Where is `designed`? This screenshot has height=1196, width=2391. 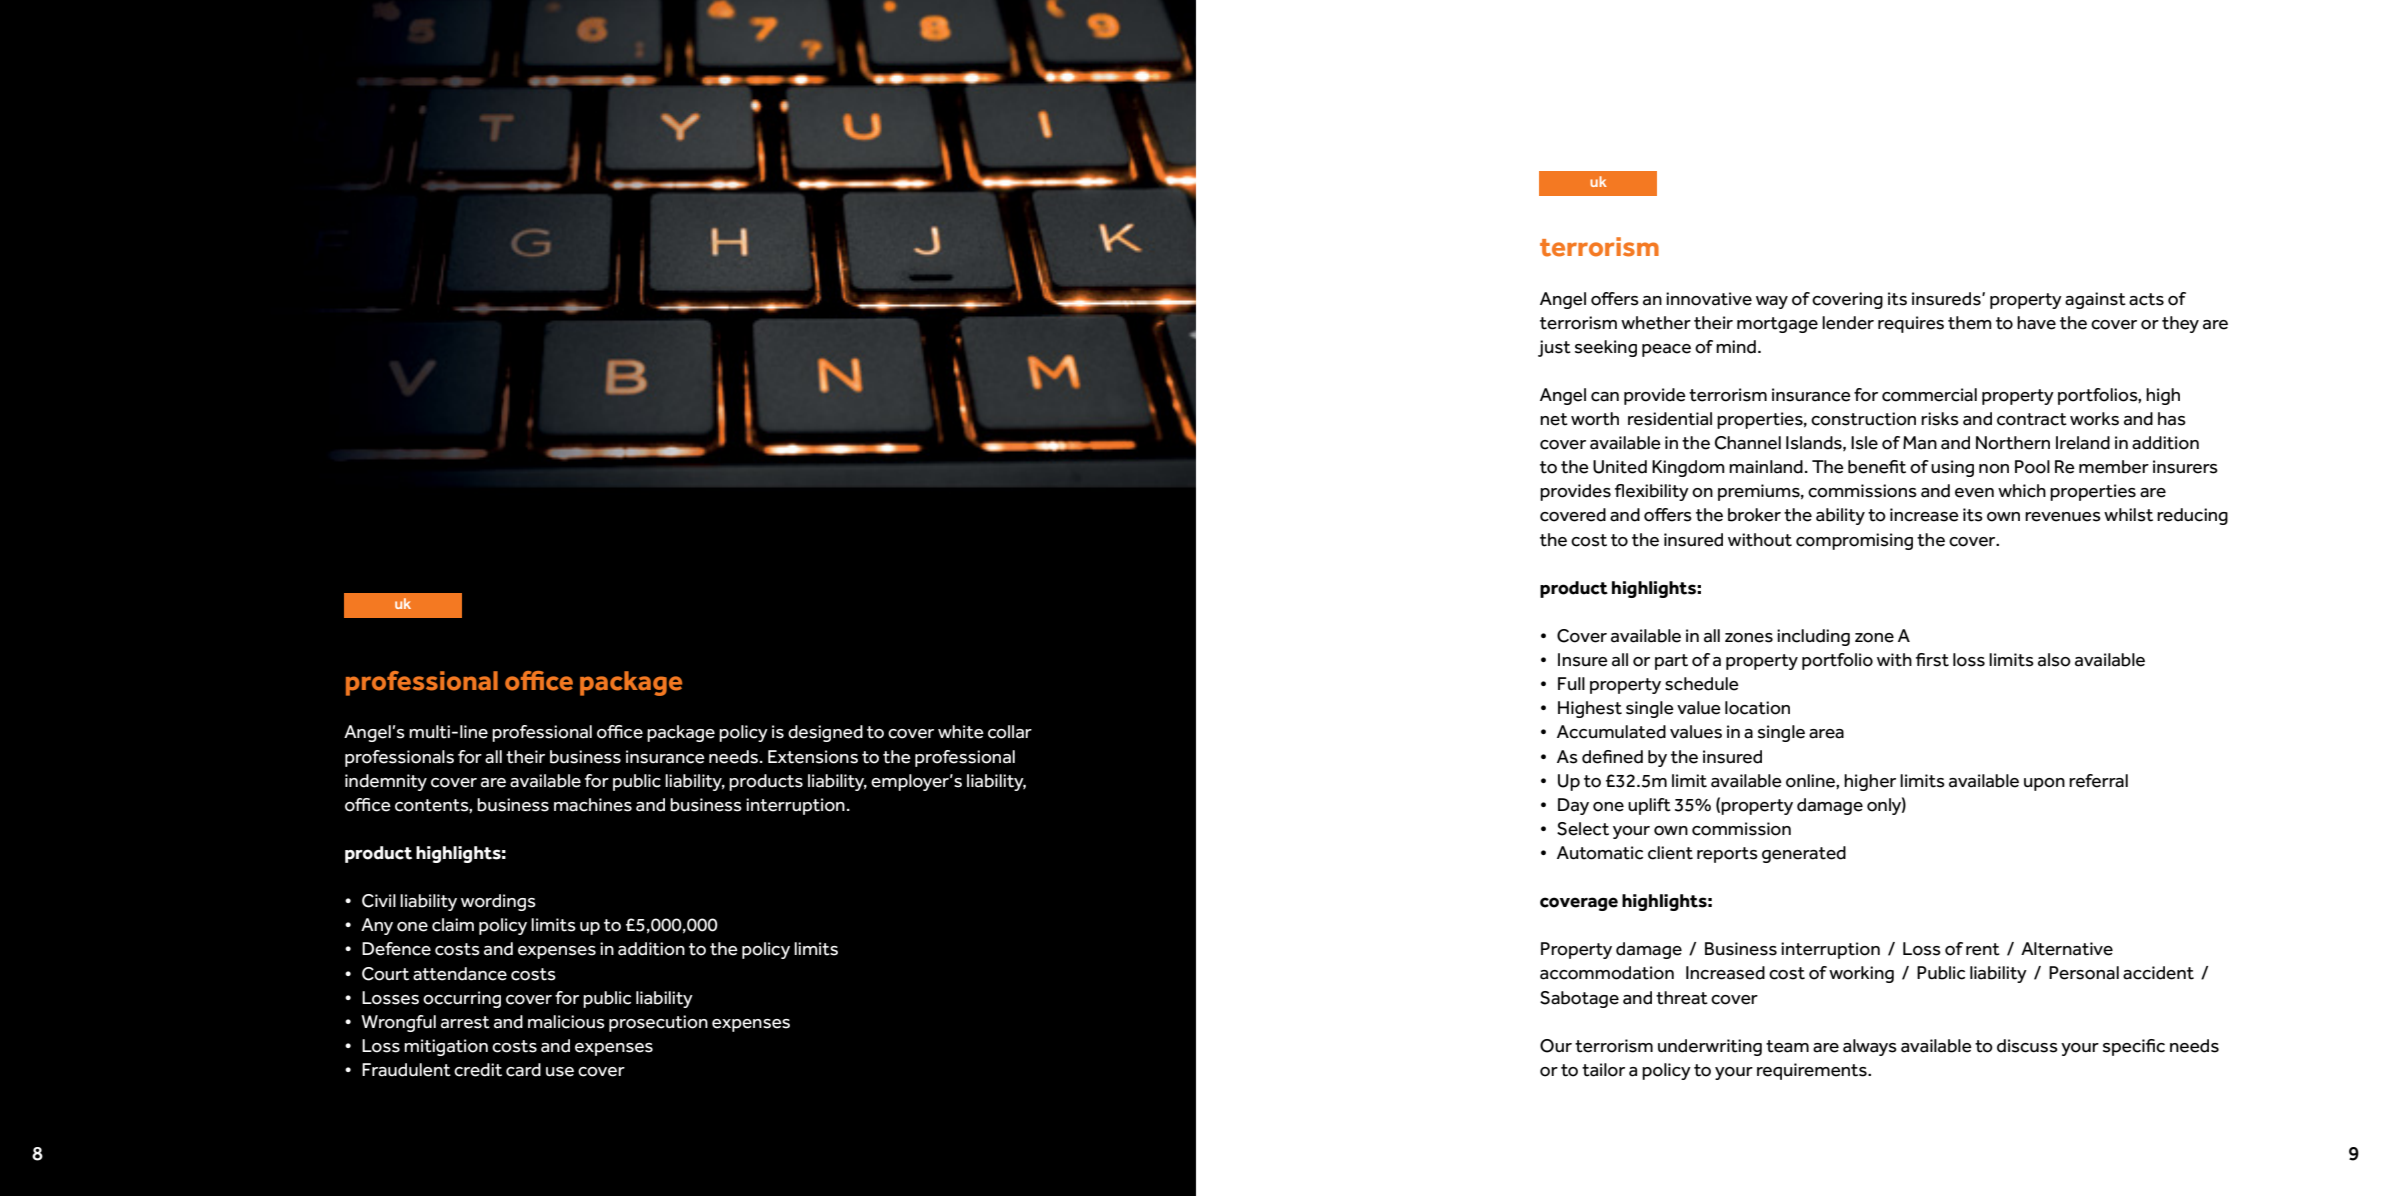
designed is located at coordinates (825, 733).
